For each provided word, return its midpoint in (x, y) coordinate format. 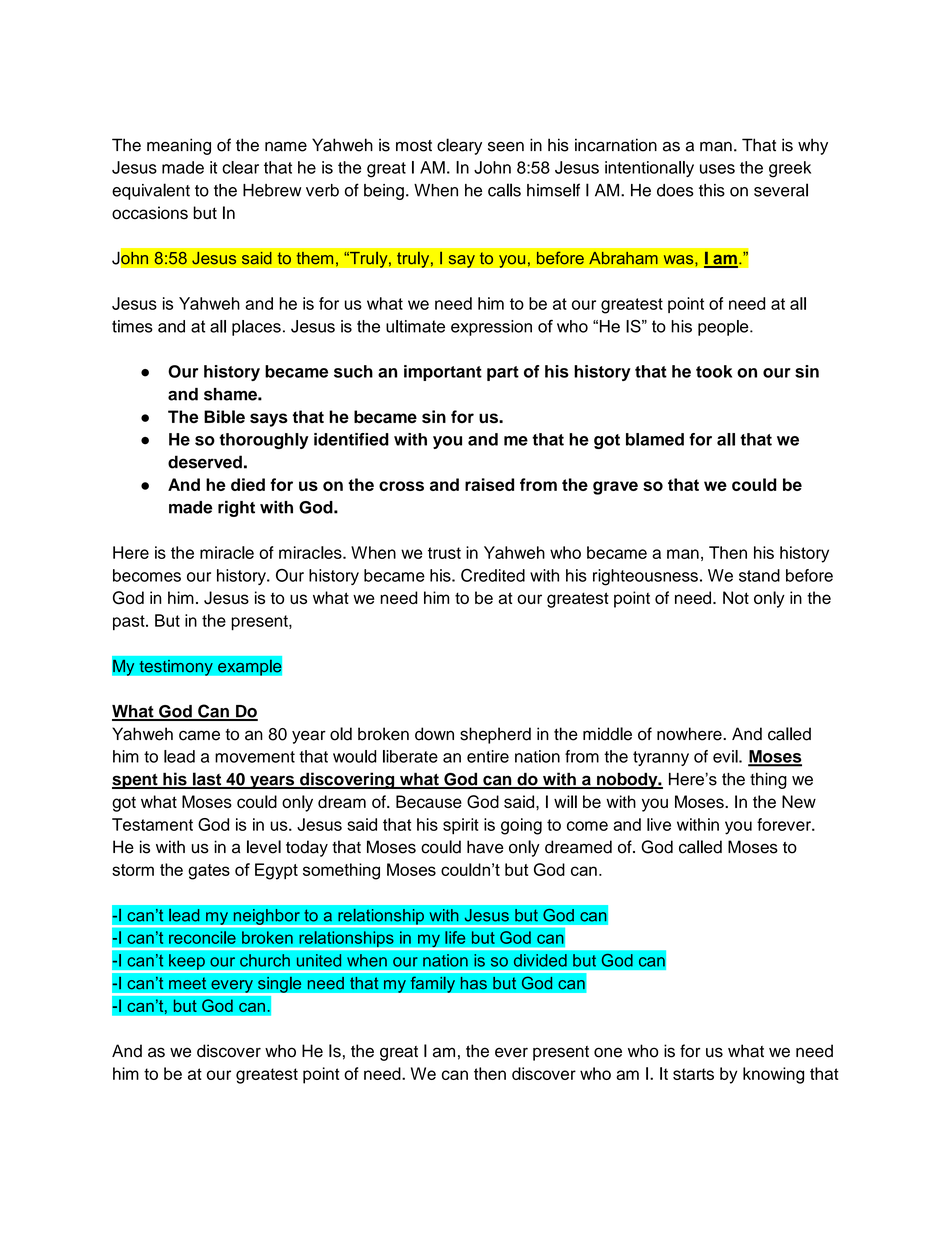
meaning (179, 146)
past (130, 622)
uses (717, 169)
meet (188, 983)
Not (736, 597)
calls (504, 190)
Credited (493, 575)
